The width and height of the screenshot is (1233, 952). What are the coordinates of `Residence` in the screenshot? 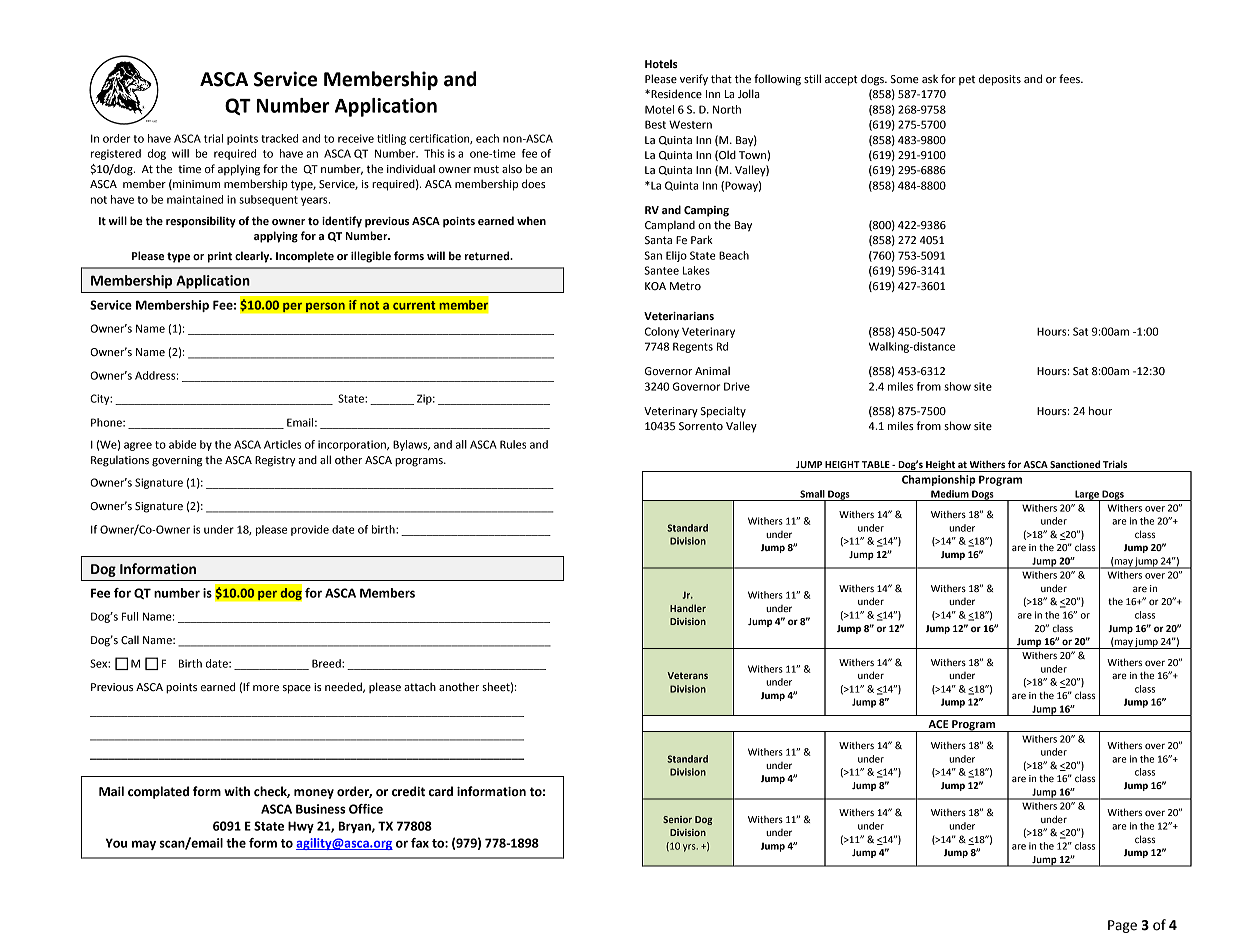 It's located at (675, 94).
